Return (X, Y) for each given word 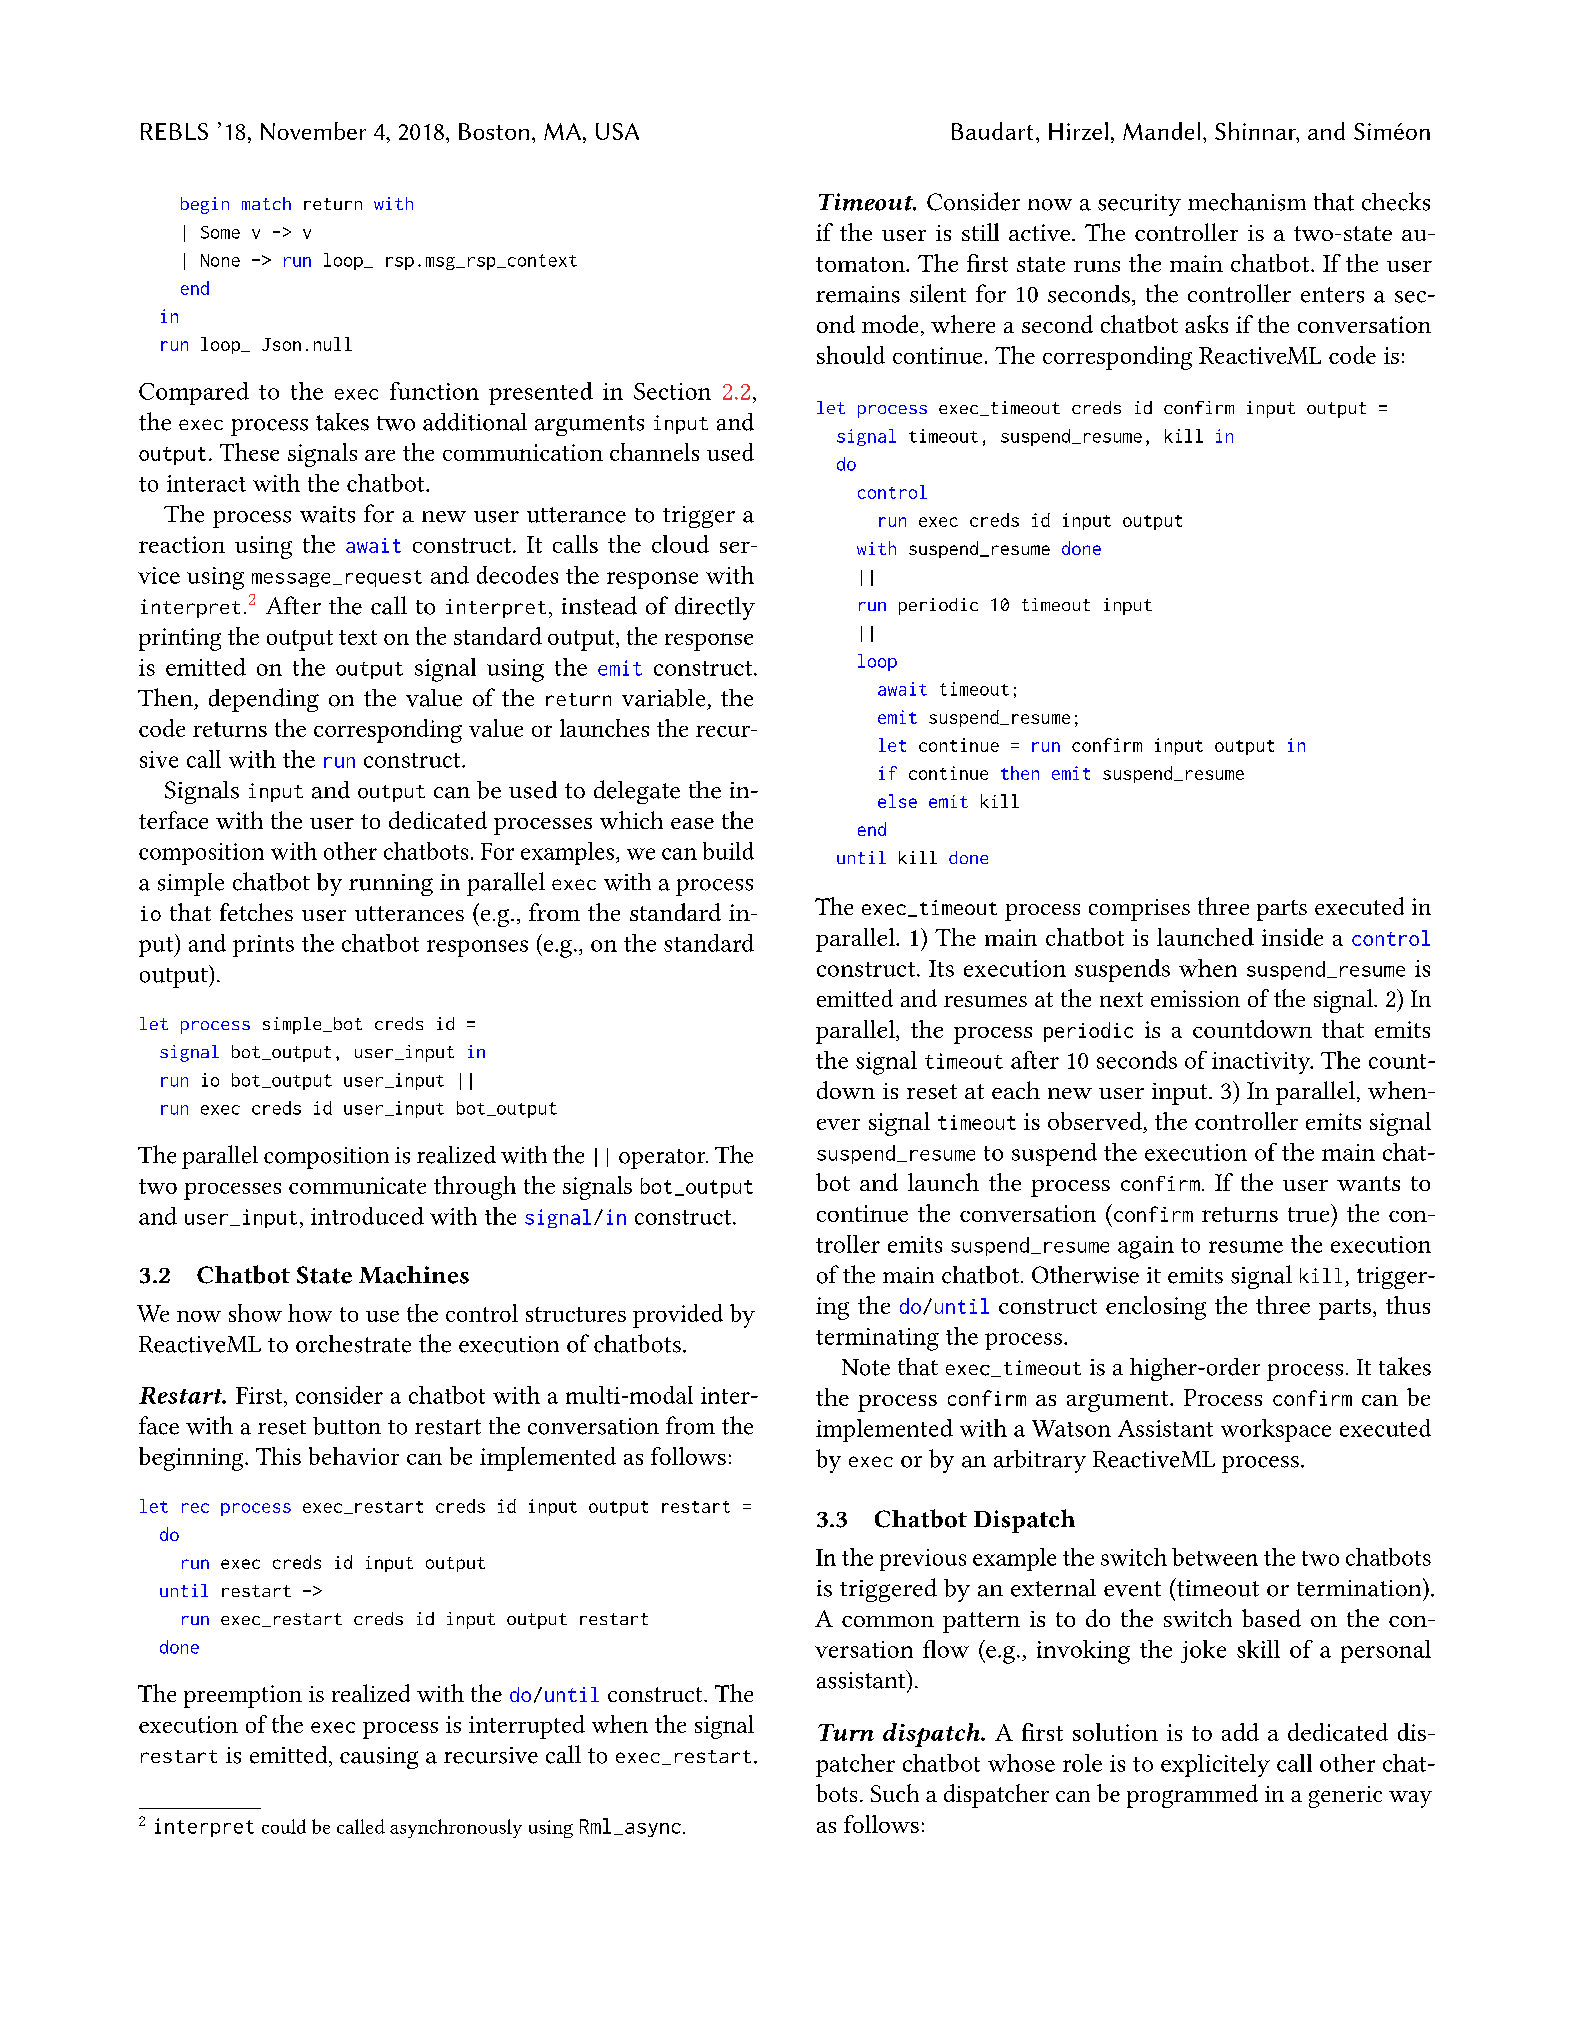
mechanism (1247, 202)
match (266, 203)
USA (617, 131)
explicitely (1215, 1765)
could (284, 1826)
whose (1021, 1763)
